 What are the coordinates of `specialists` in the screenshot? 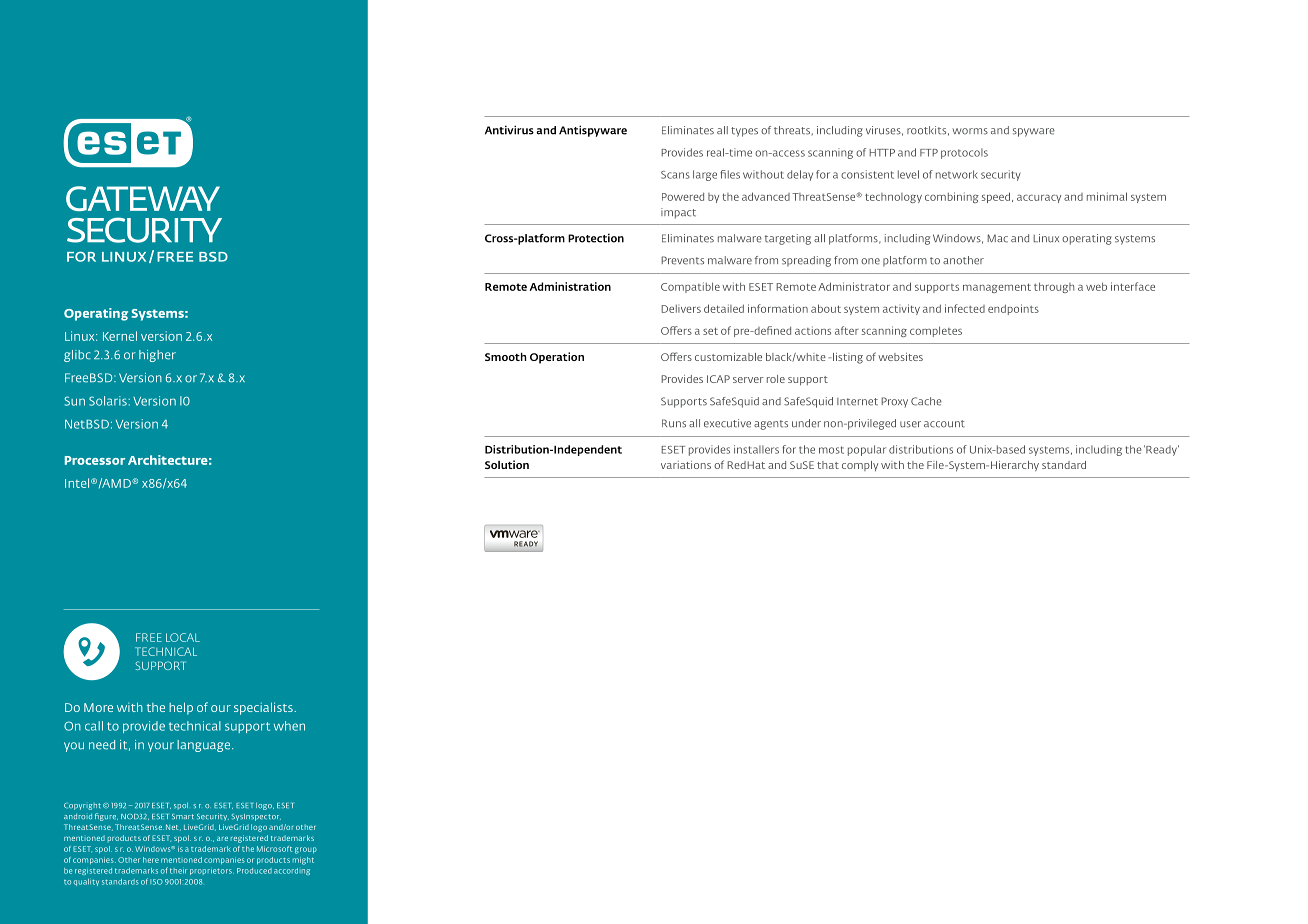 It's located at (264, 708).
